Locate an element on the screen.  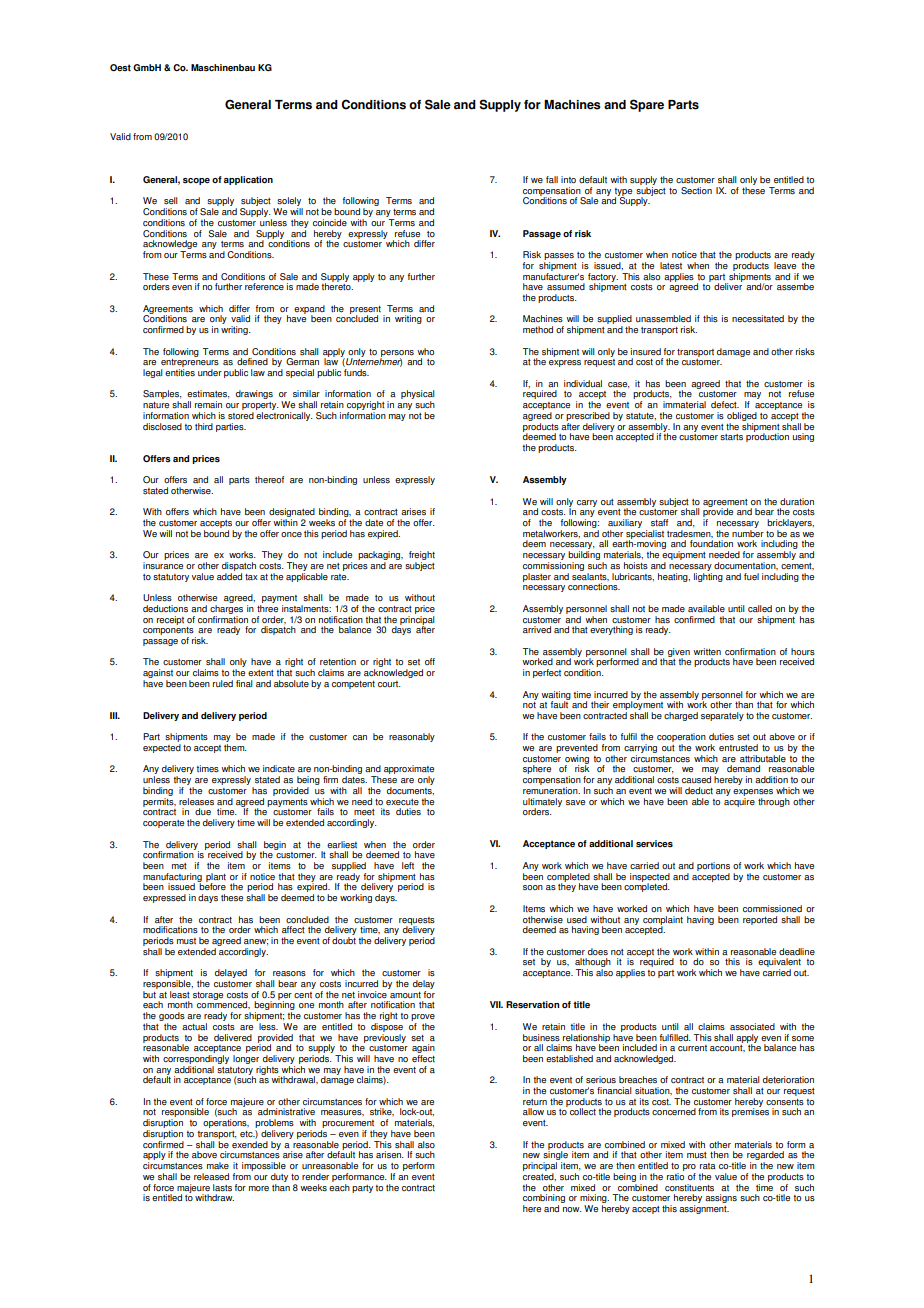
written is located at coordinates (707, 651).
